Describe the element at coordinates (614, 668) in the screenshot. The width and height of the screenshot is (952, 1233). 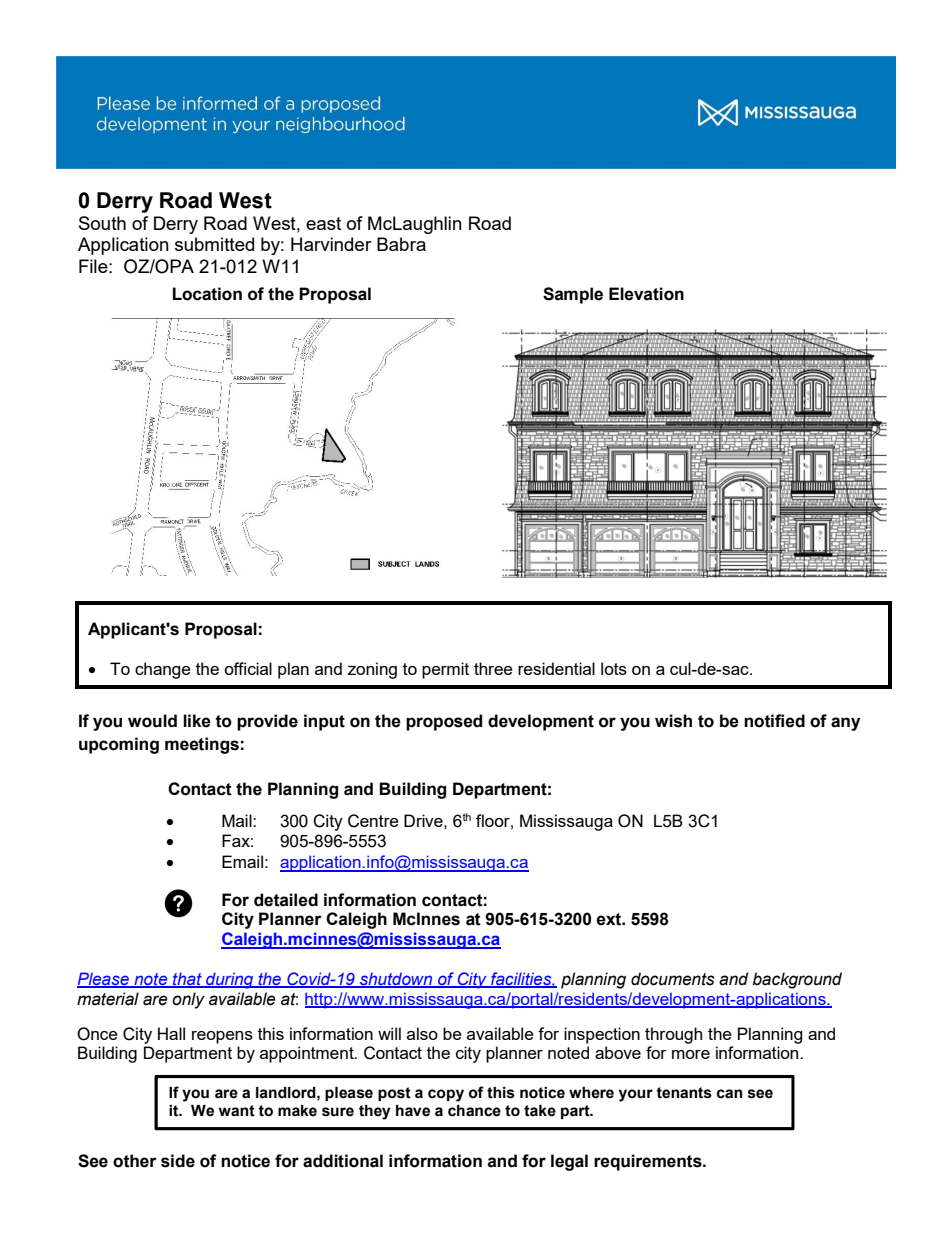
I see `lots` at that location.
